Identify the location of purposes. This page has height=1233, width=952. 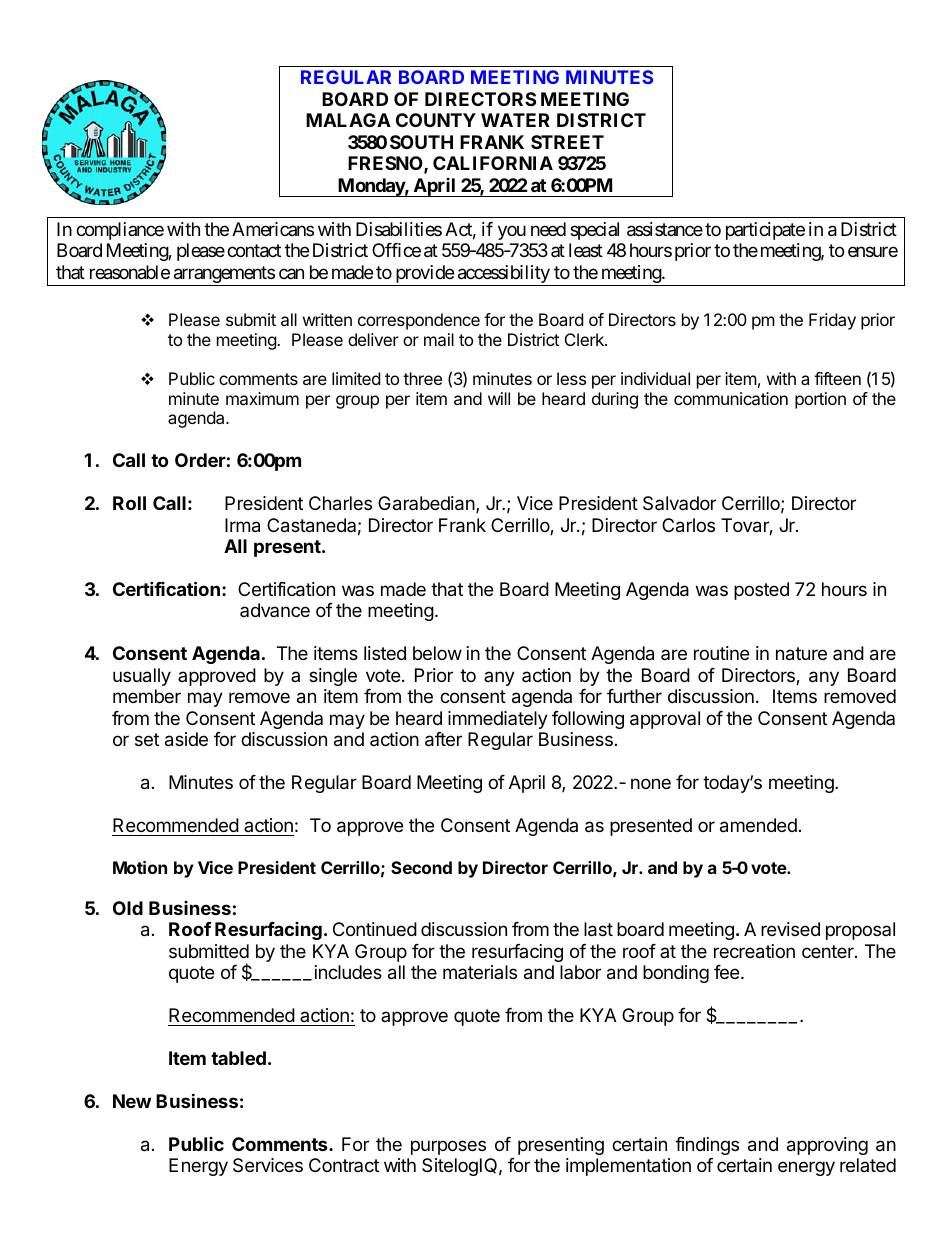
(448, 1147).
